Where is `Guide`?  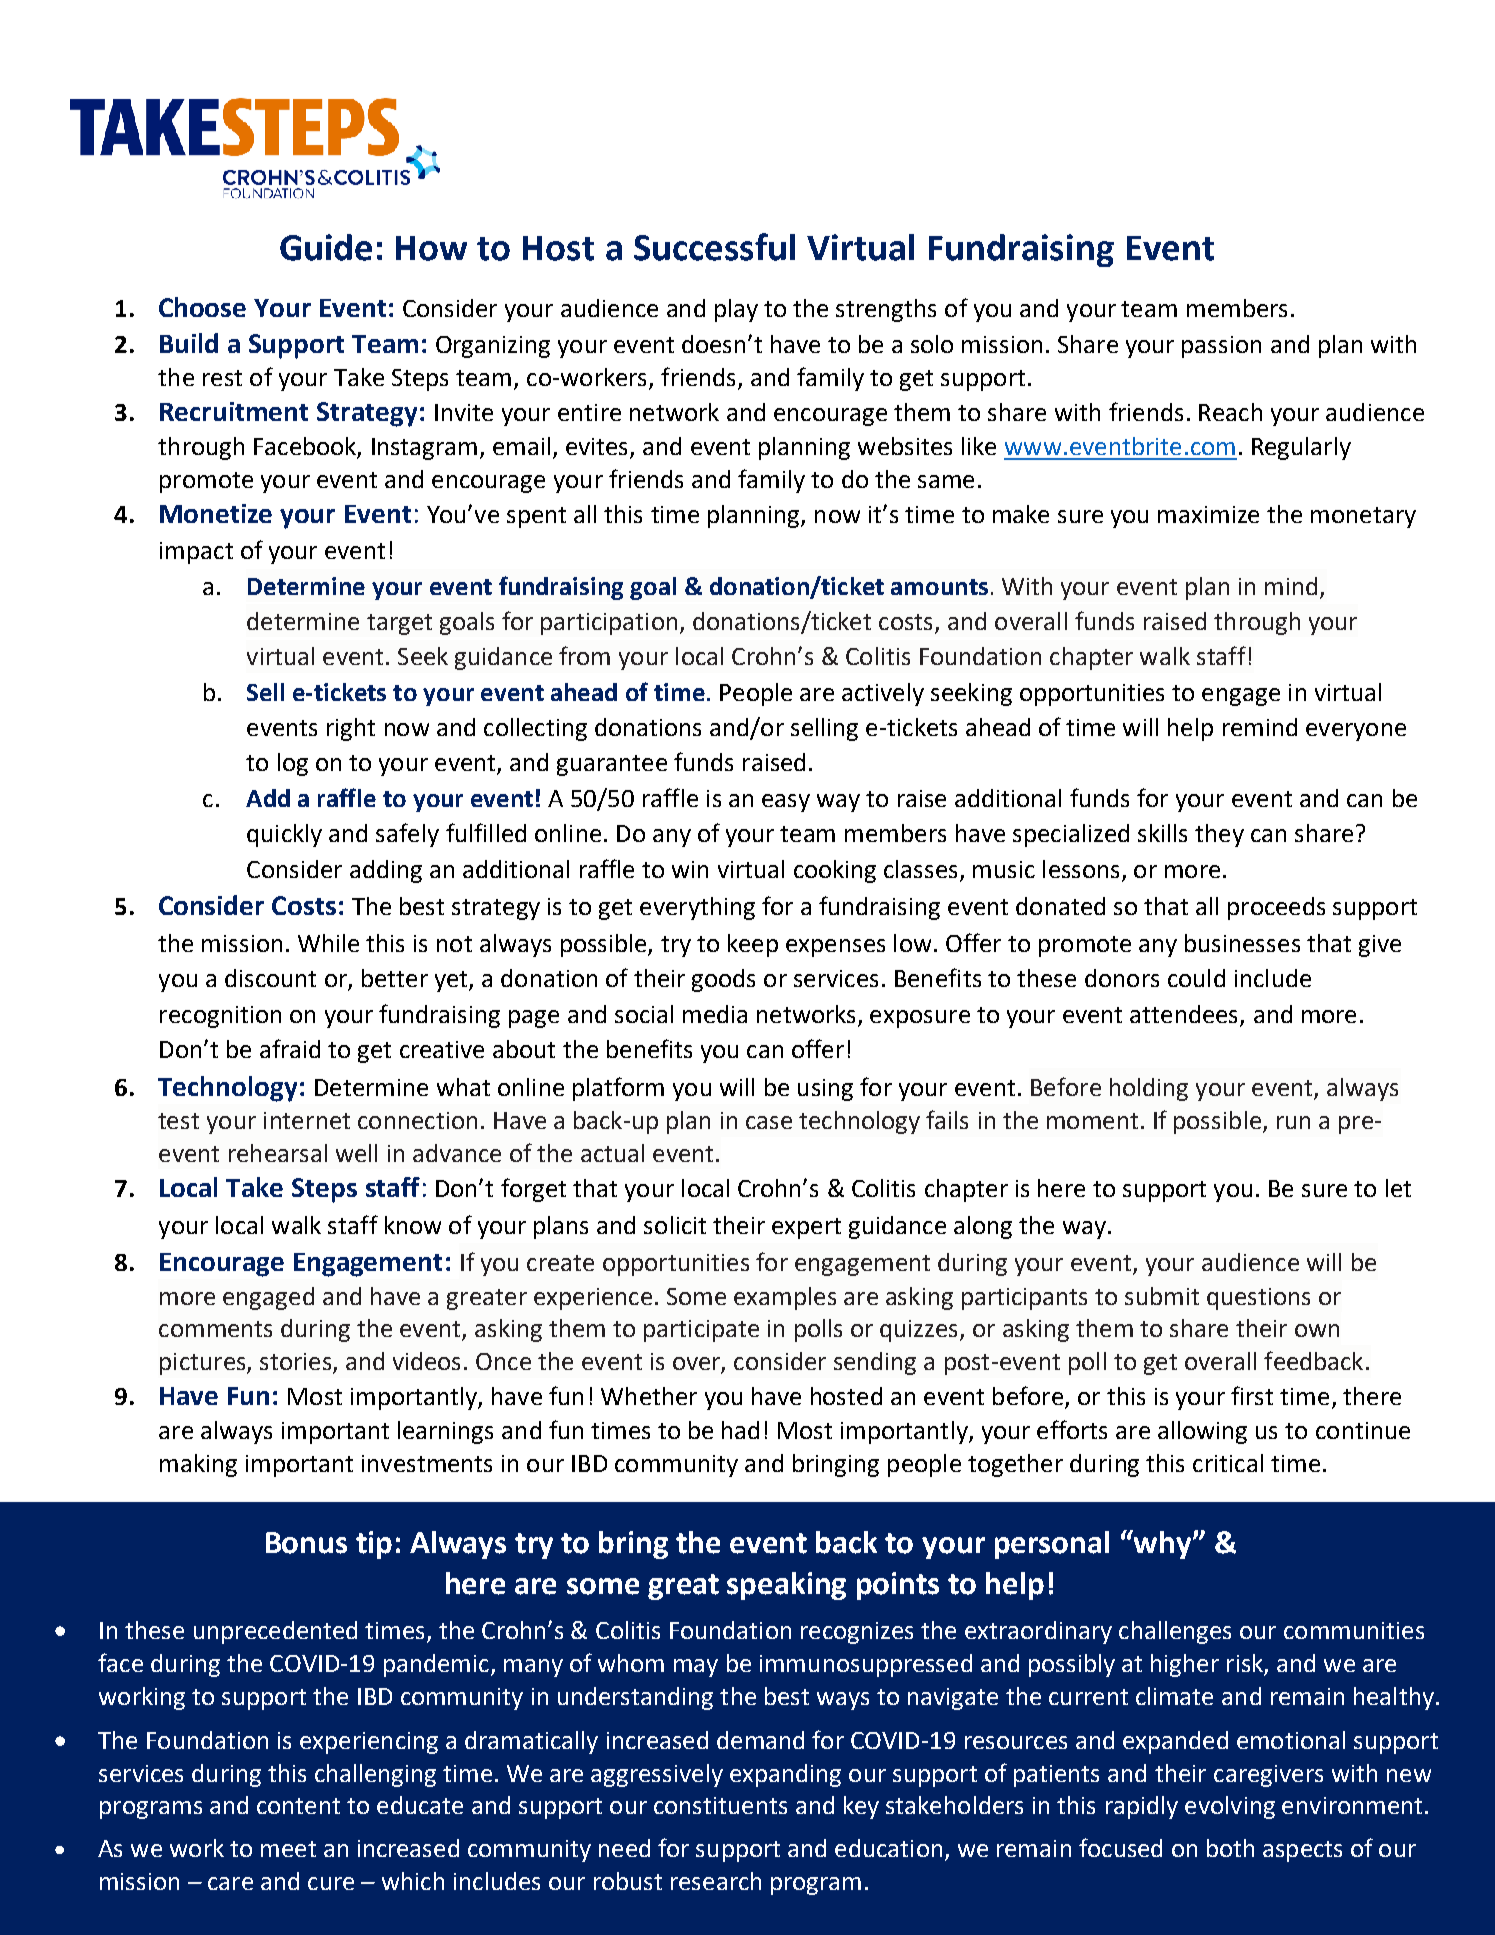 Guide is located at coordinates (326, 247).
